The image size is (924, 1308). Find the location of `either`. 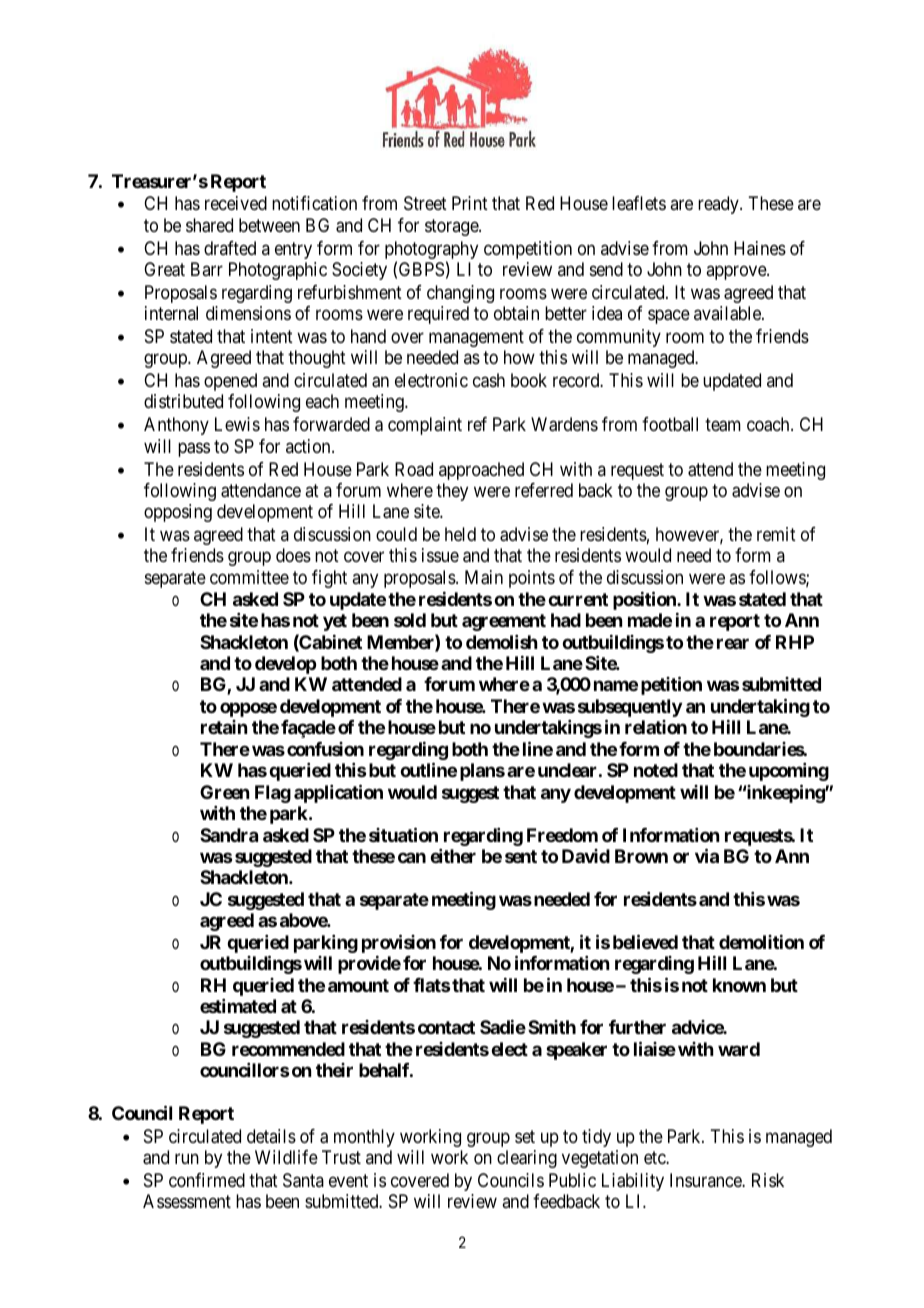

either is located at coordinates (453, 856).
